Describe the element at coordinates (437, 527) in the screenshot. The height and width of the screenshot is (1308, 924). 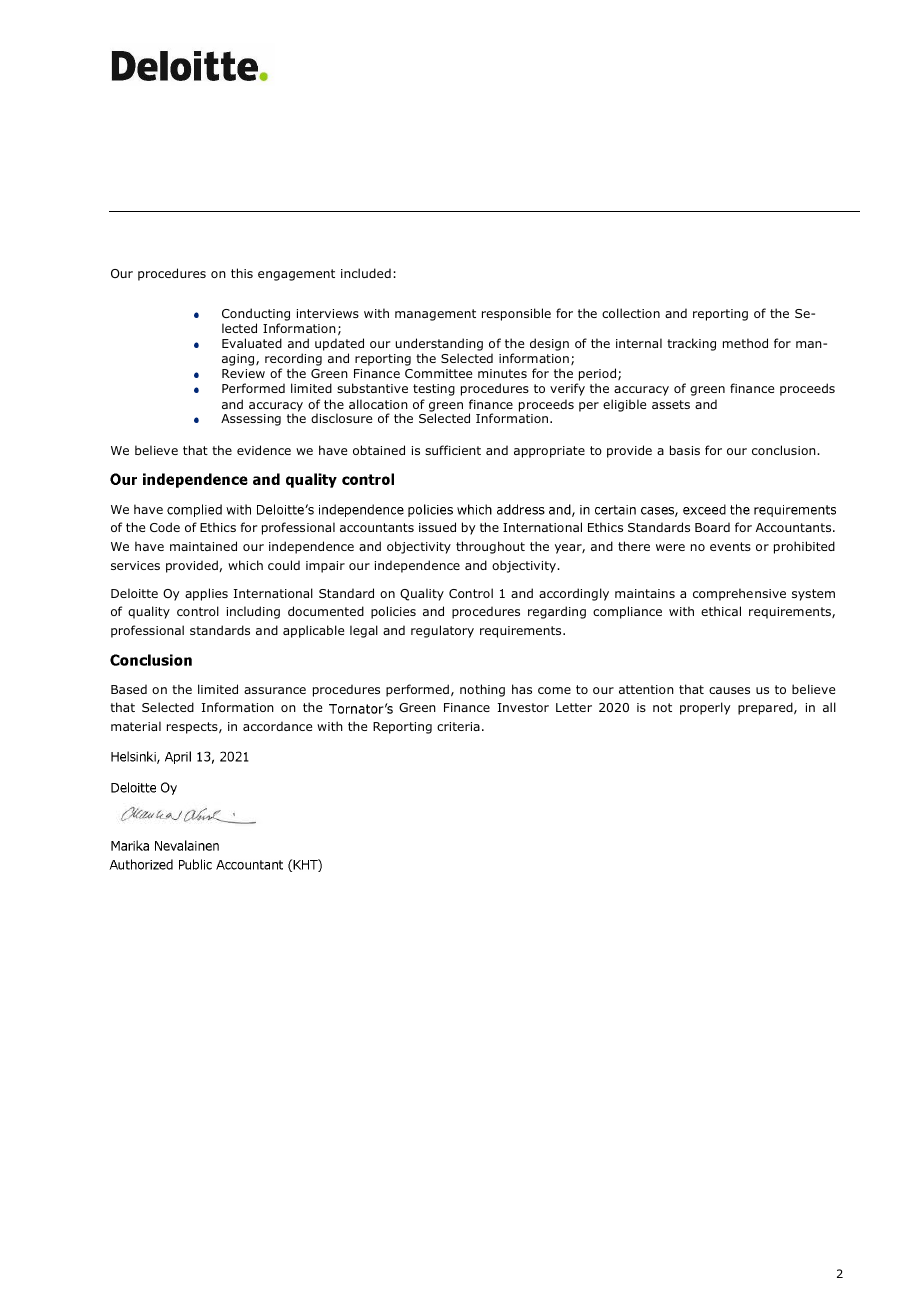
I see `issued` at that location.
